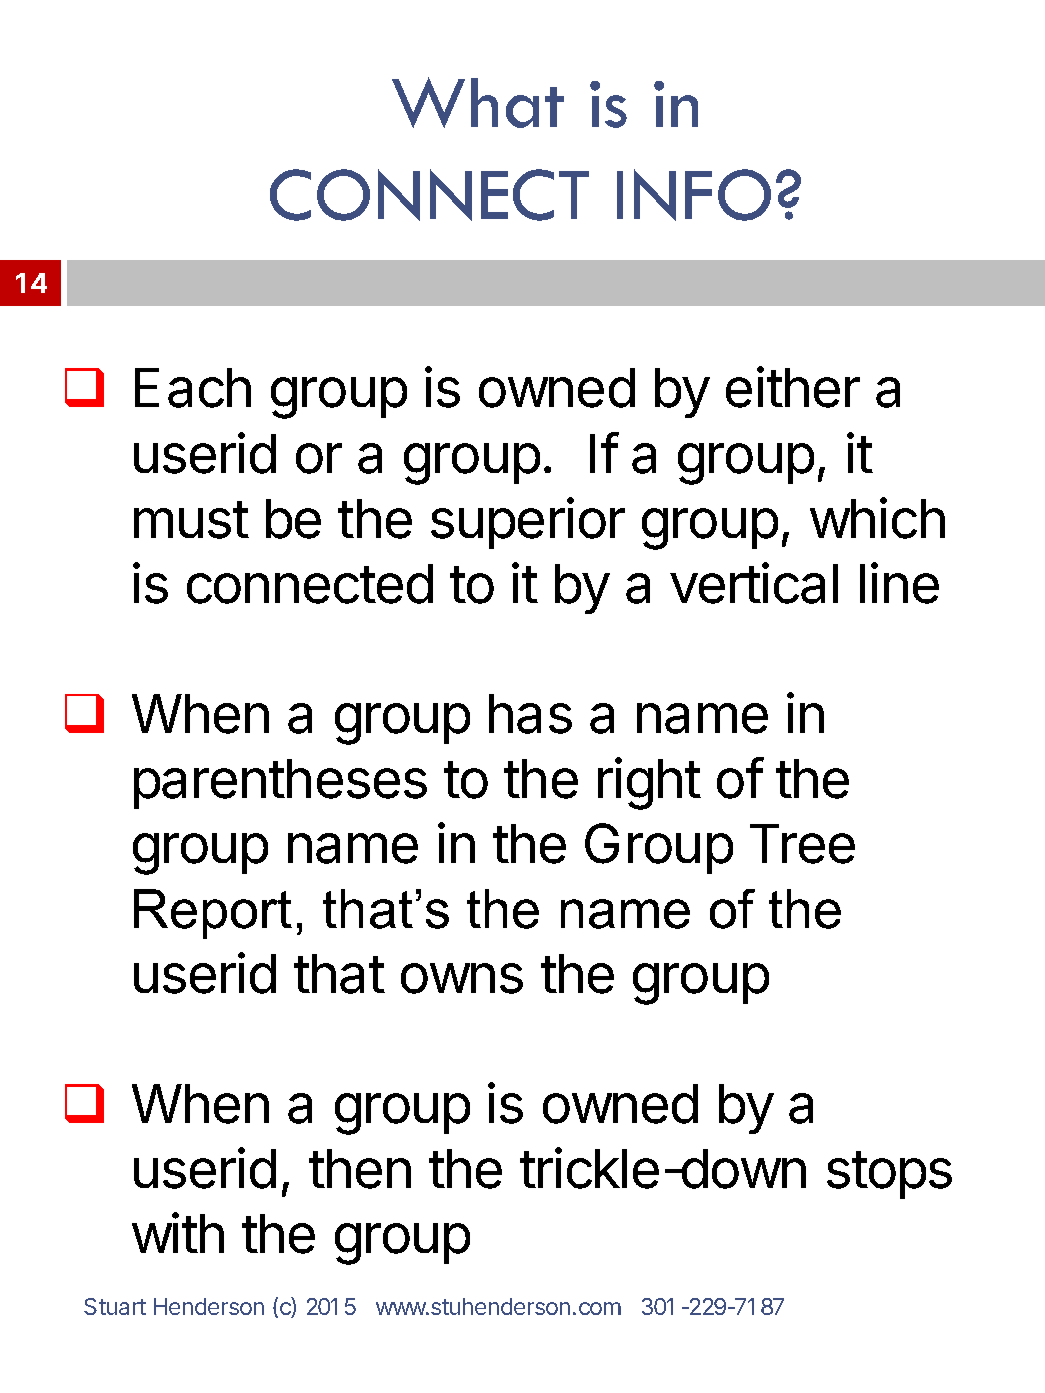 The image size is (1045, 1393). I want to click on with, so click(178, 1232).
